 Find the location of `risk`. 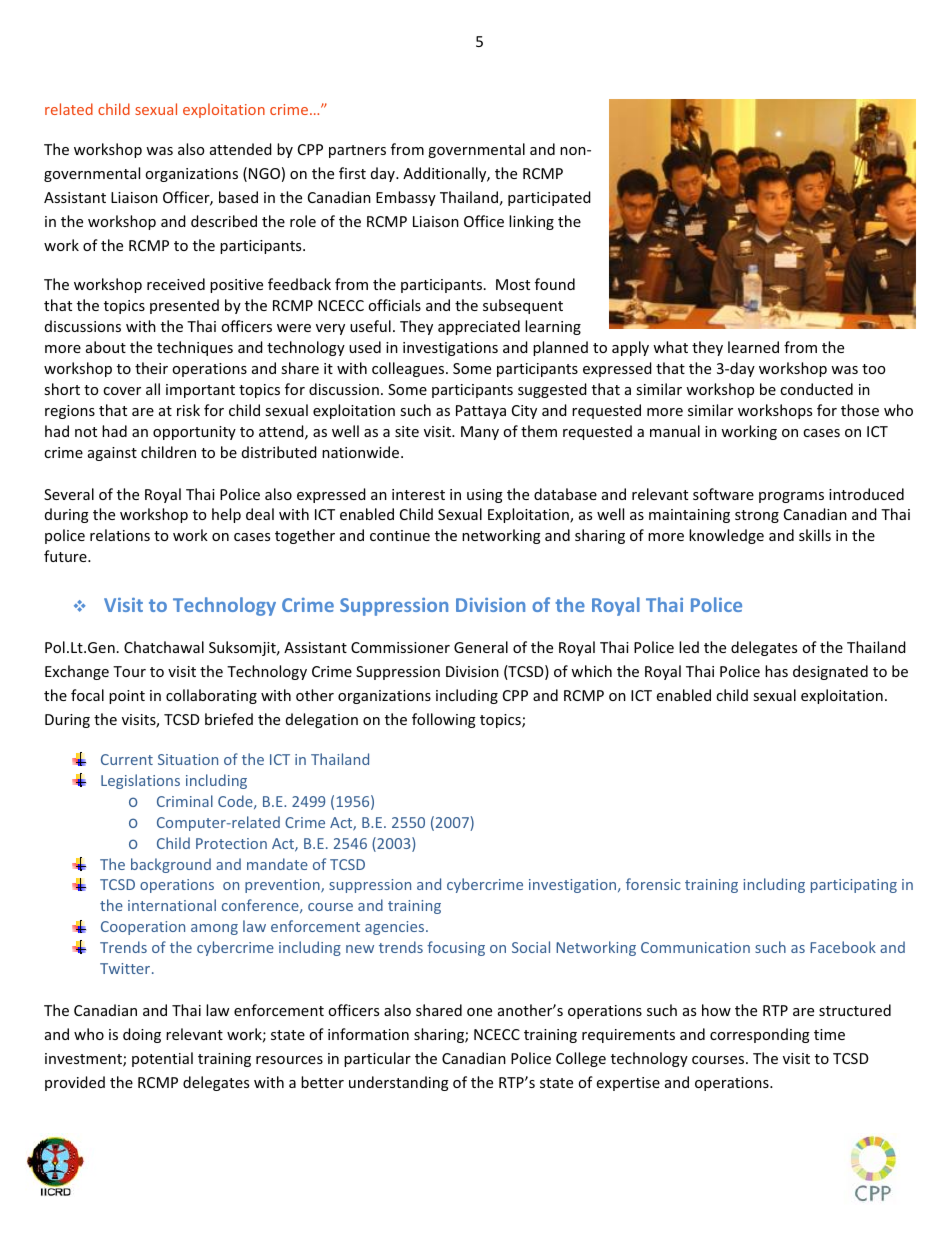

risk is located at coordinates (188, 410).
